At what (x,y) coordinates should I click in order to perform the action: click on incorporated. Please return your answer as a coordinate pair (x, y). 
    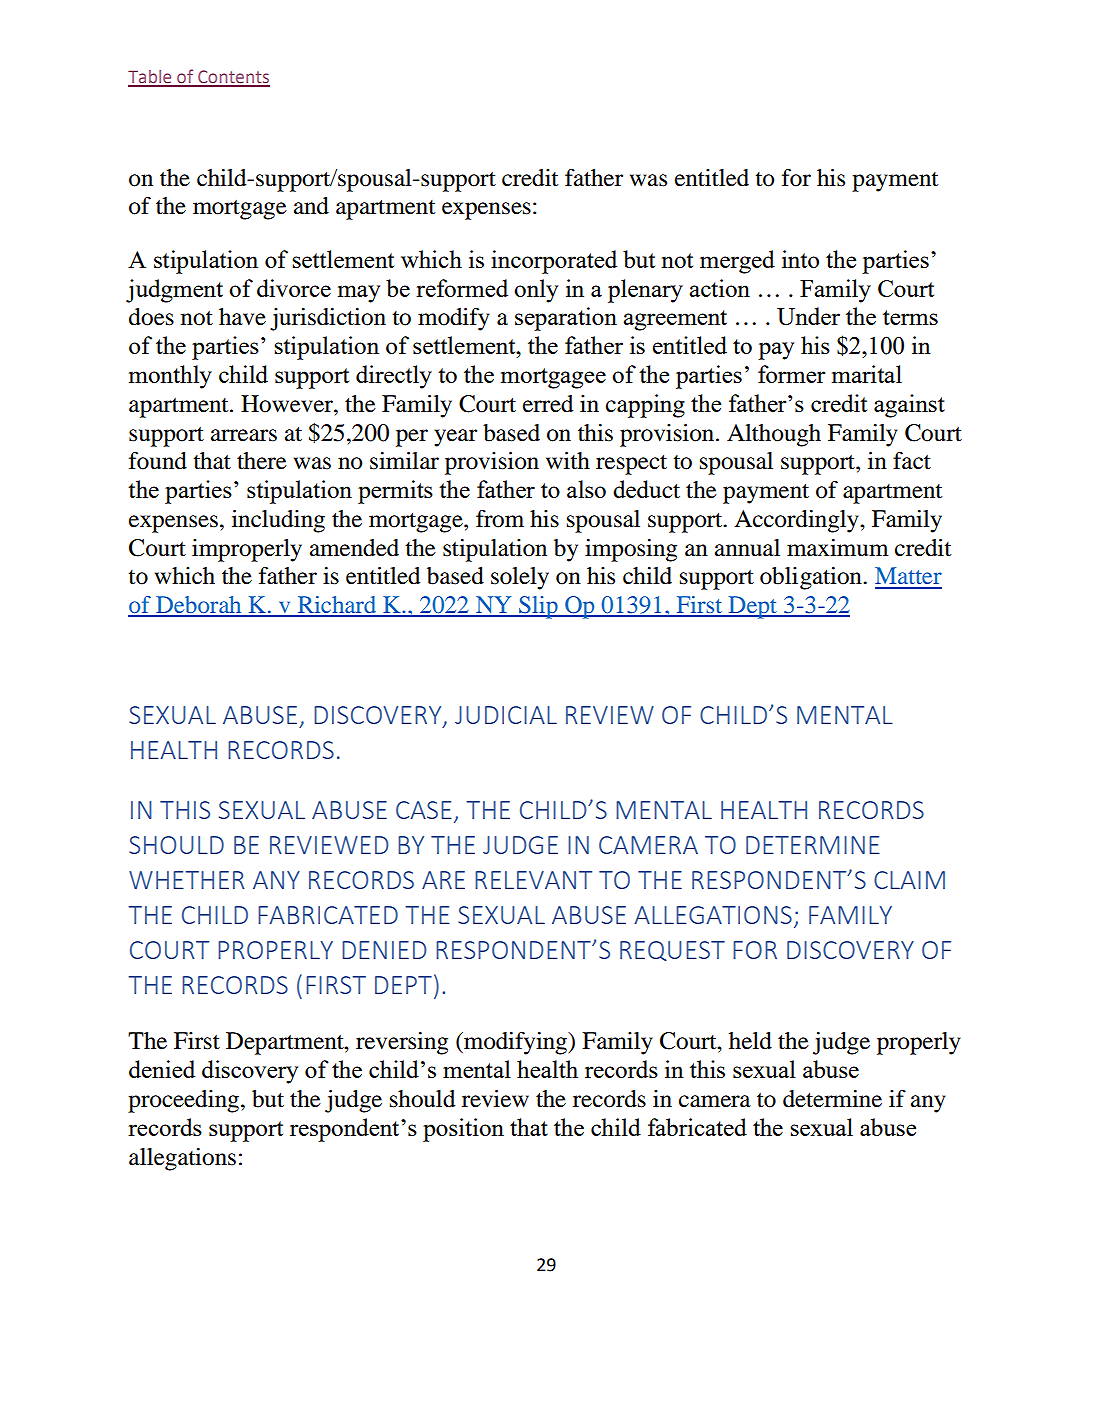
    Looking at the image, I should click on (554, 262).
